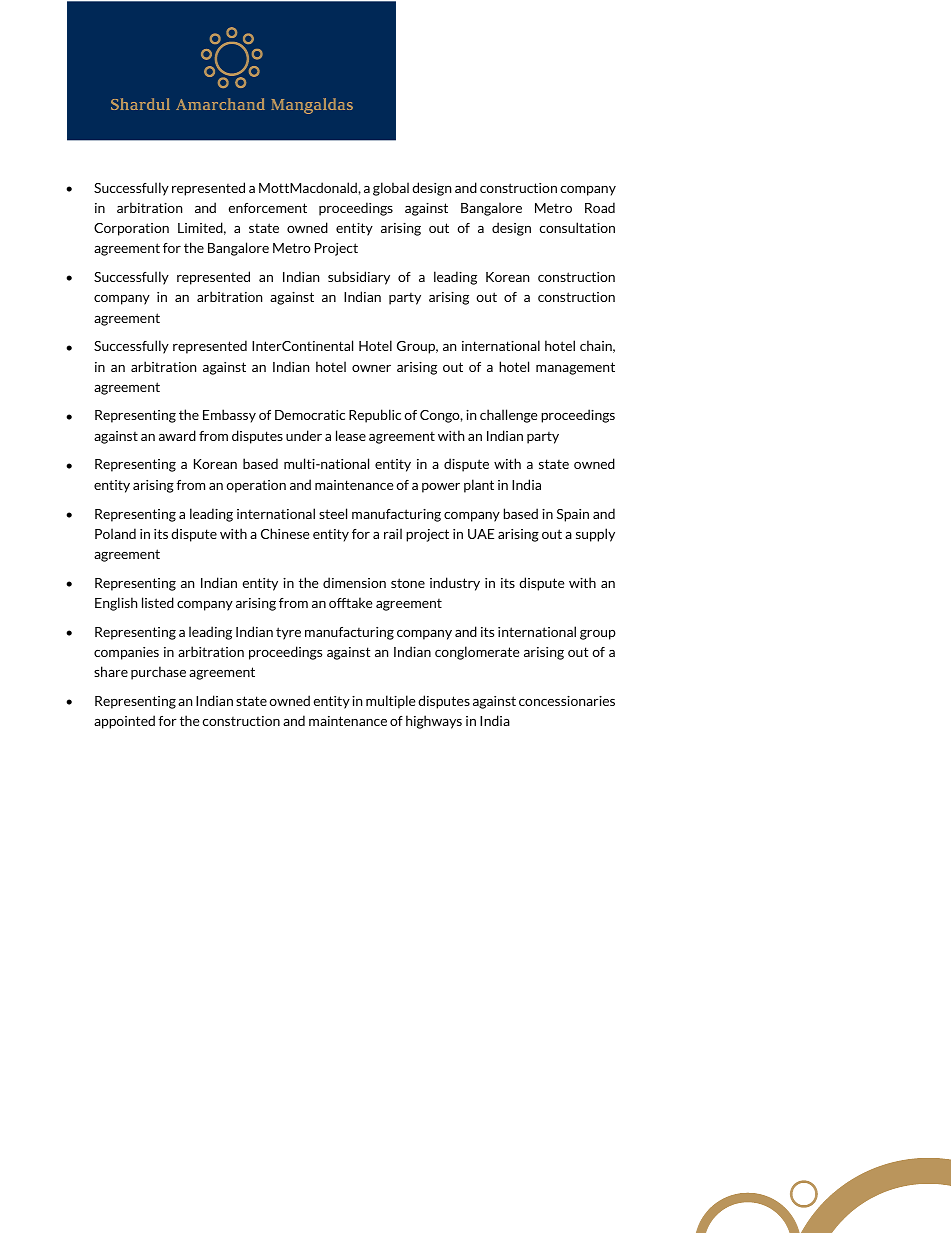  I want to click on conglomerate, so click(477, 653).
